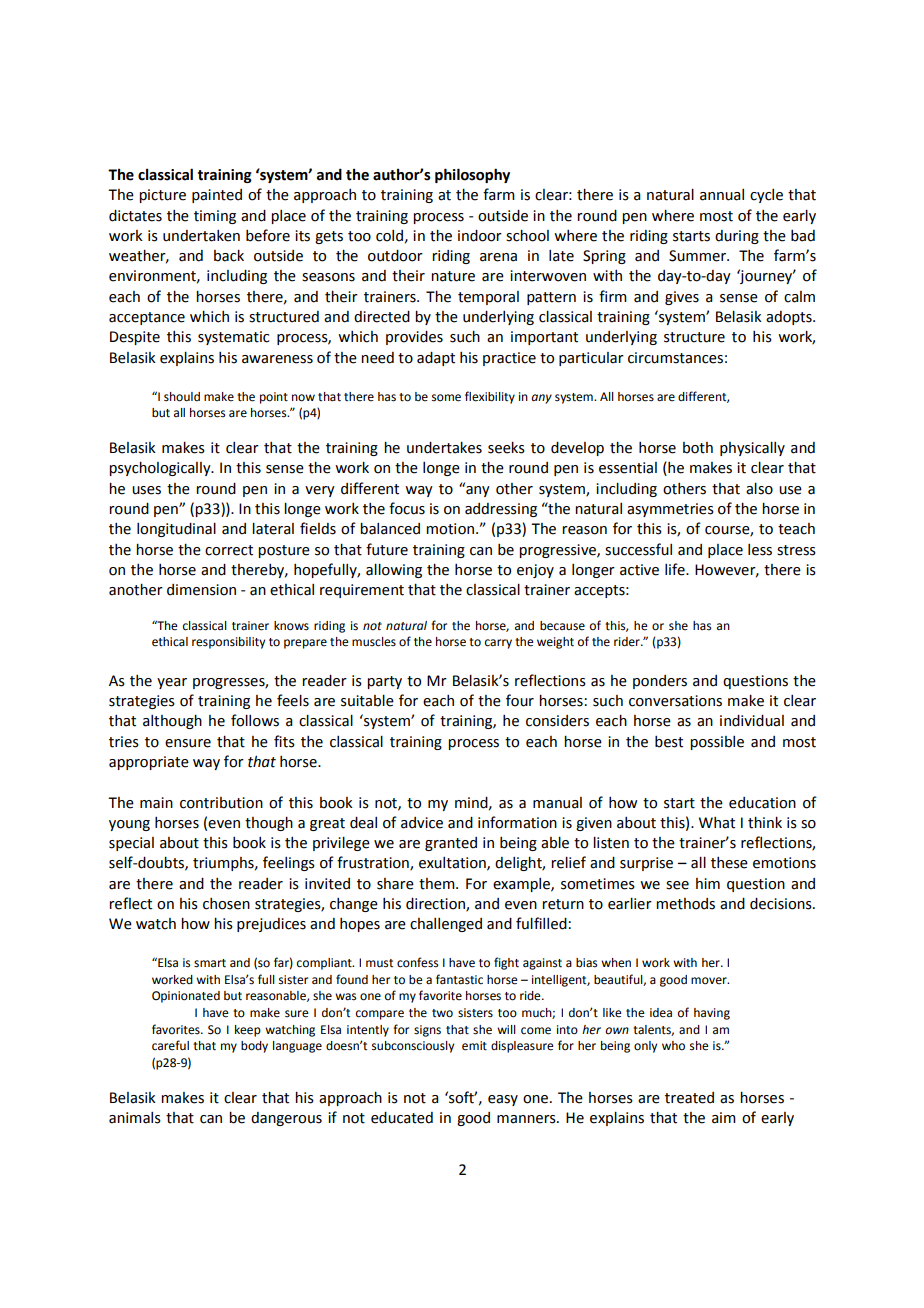 The width and height of the screenshot is (924, 1308). Describe the element at coordinates (217, 196) in the screenshot. I see `painted` at that location.
